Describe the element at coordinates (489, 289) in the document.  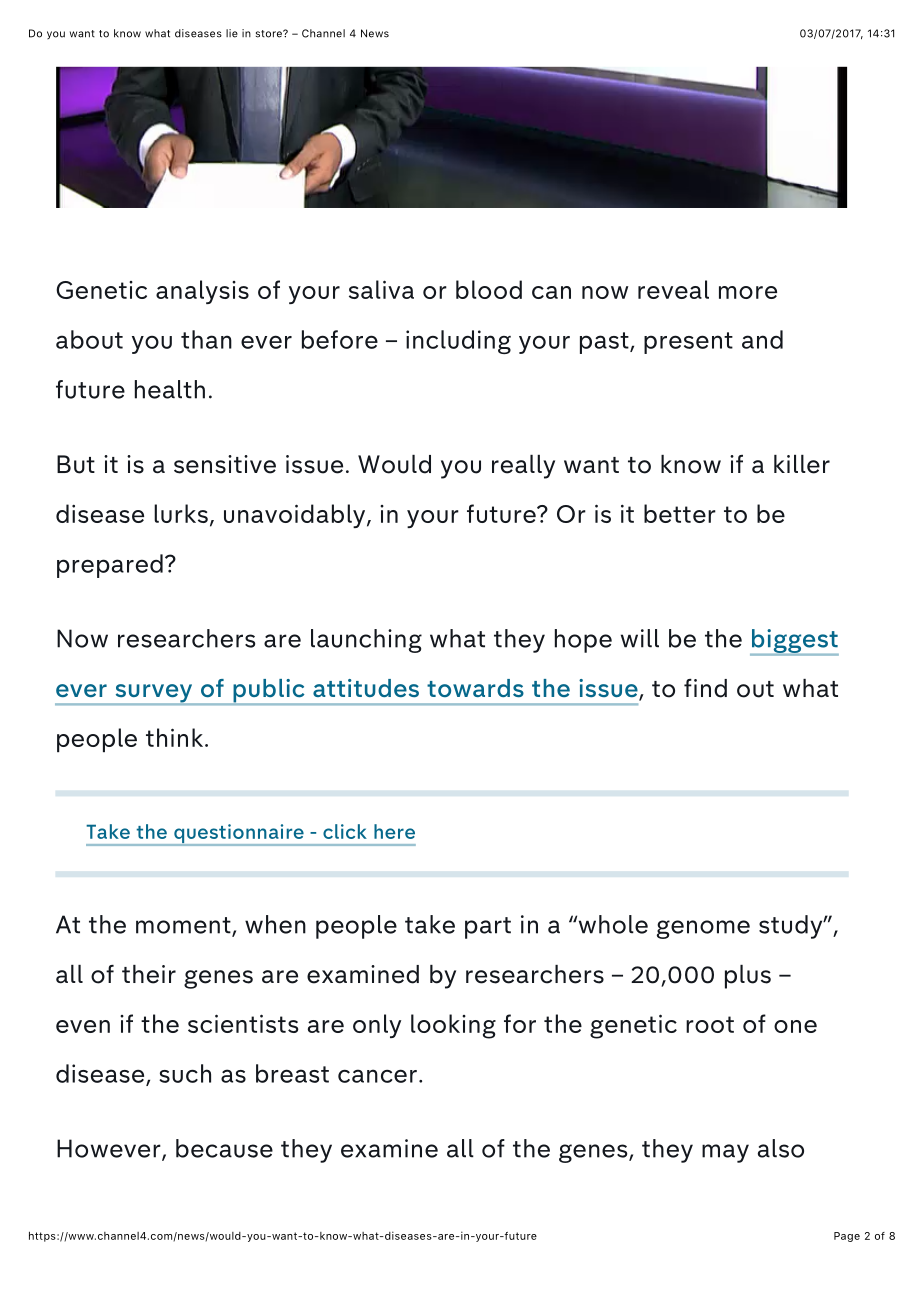
I see `blood` at that location.
